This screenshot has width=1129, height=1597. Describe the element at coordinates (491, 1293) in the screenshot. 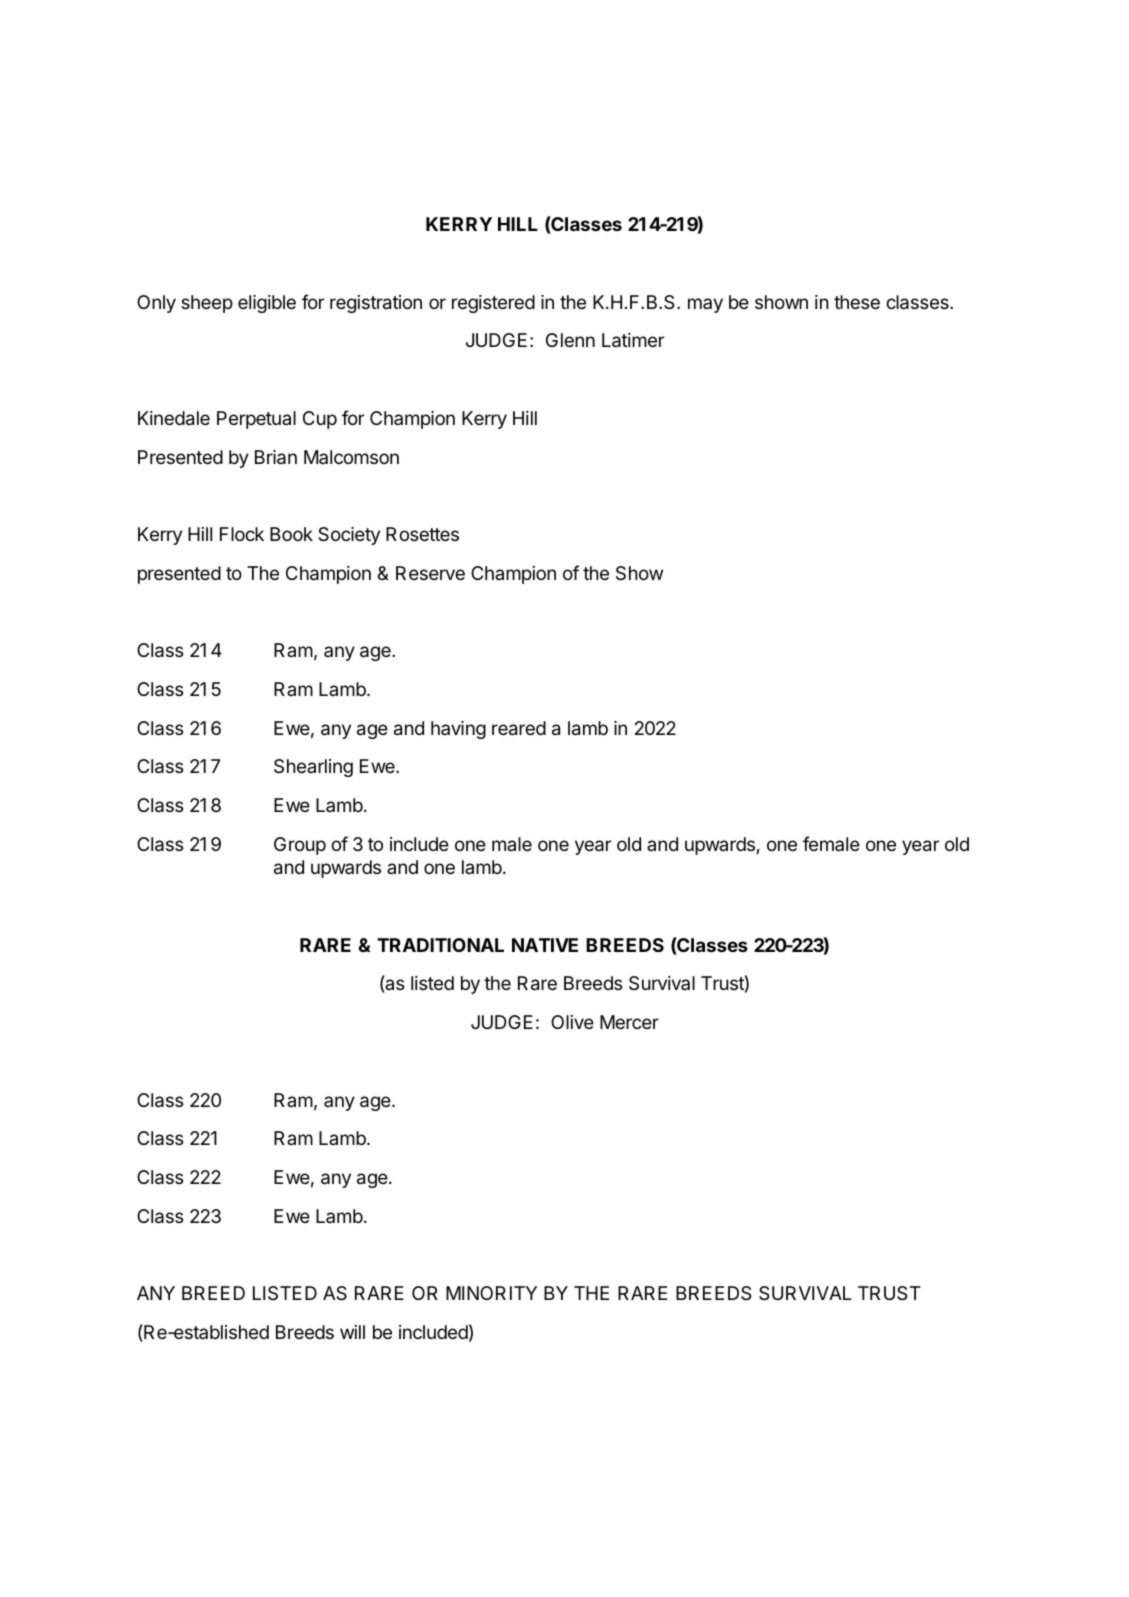

I see `MINORITY` at that location.
